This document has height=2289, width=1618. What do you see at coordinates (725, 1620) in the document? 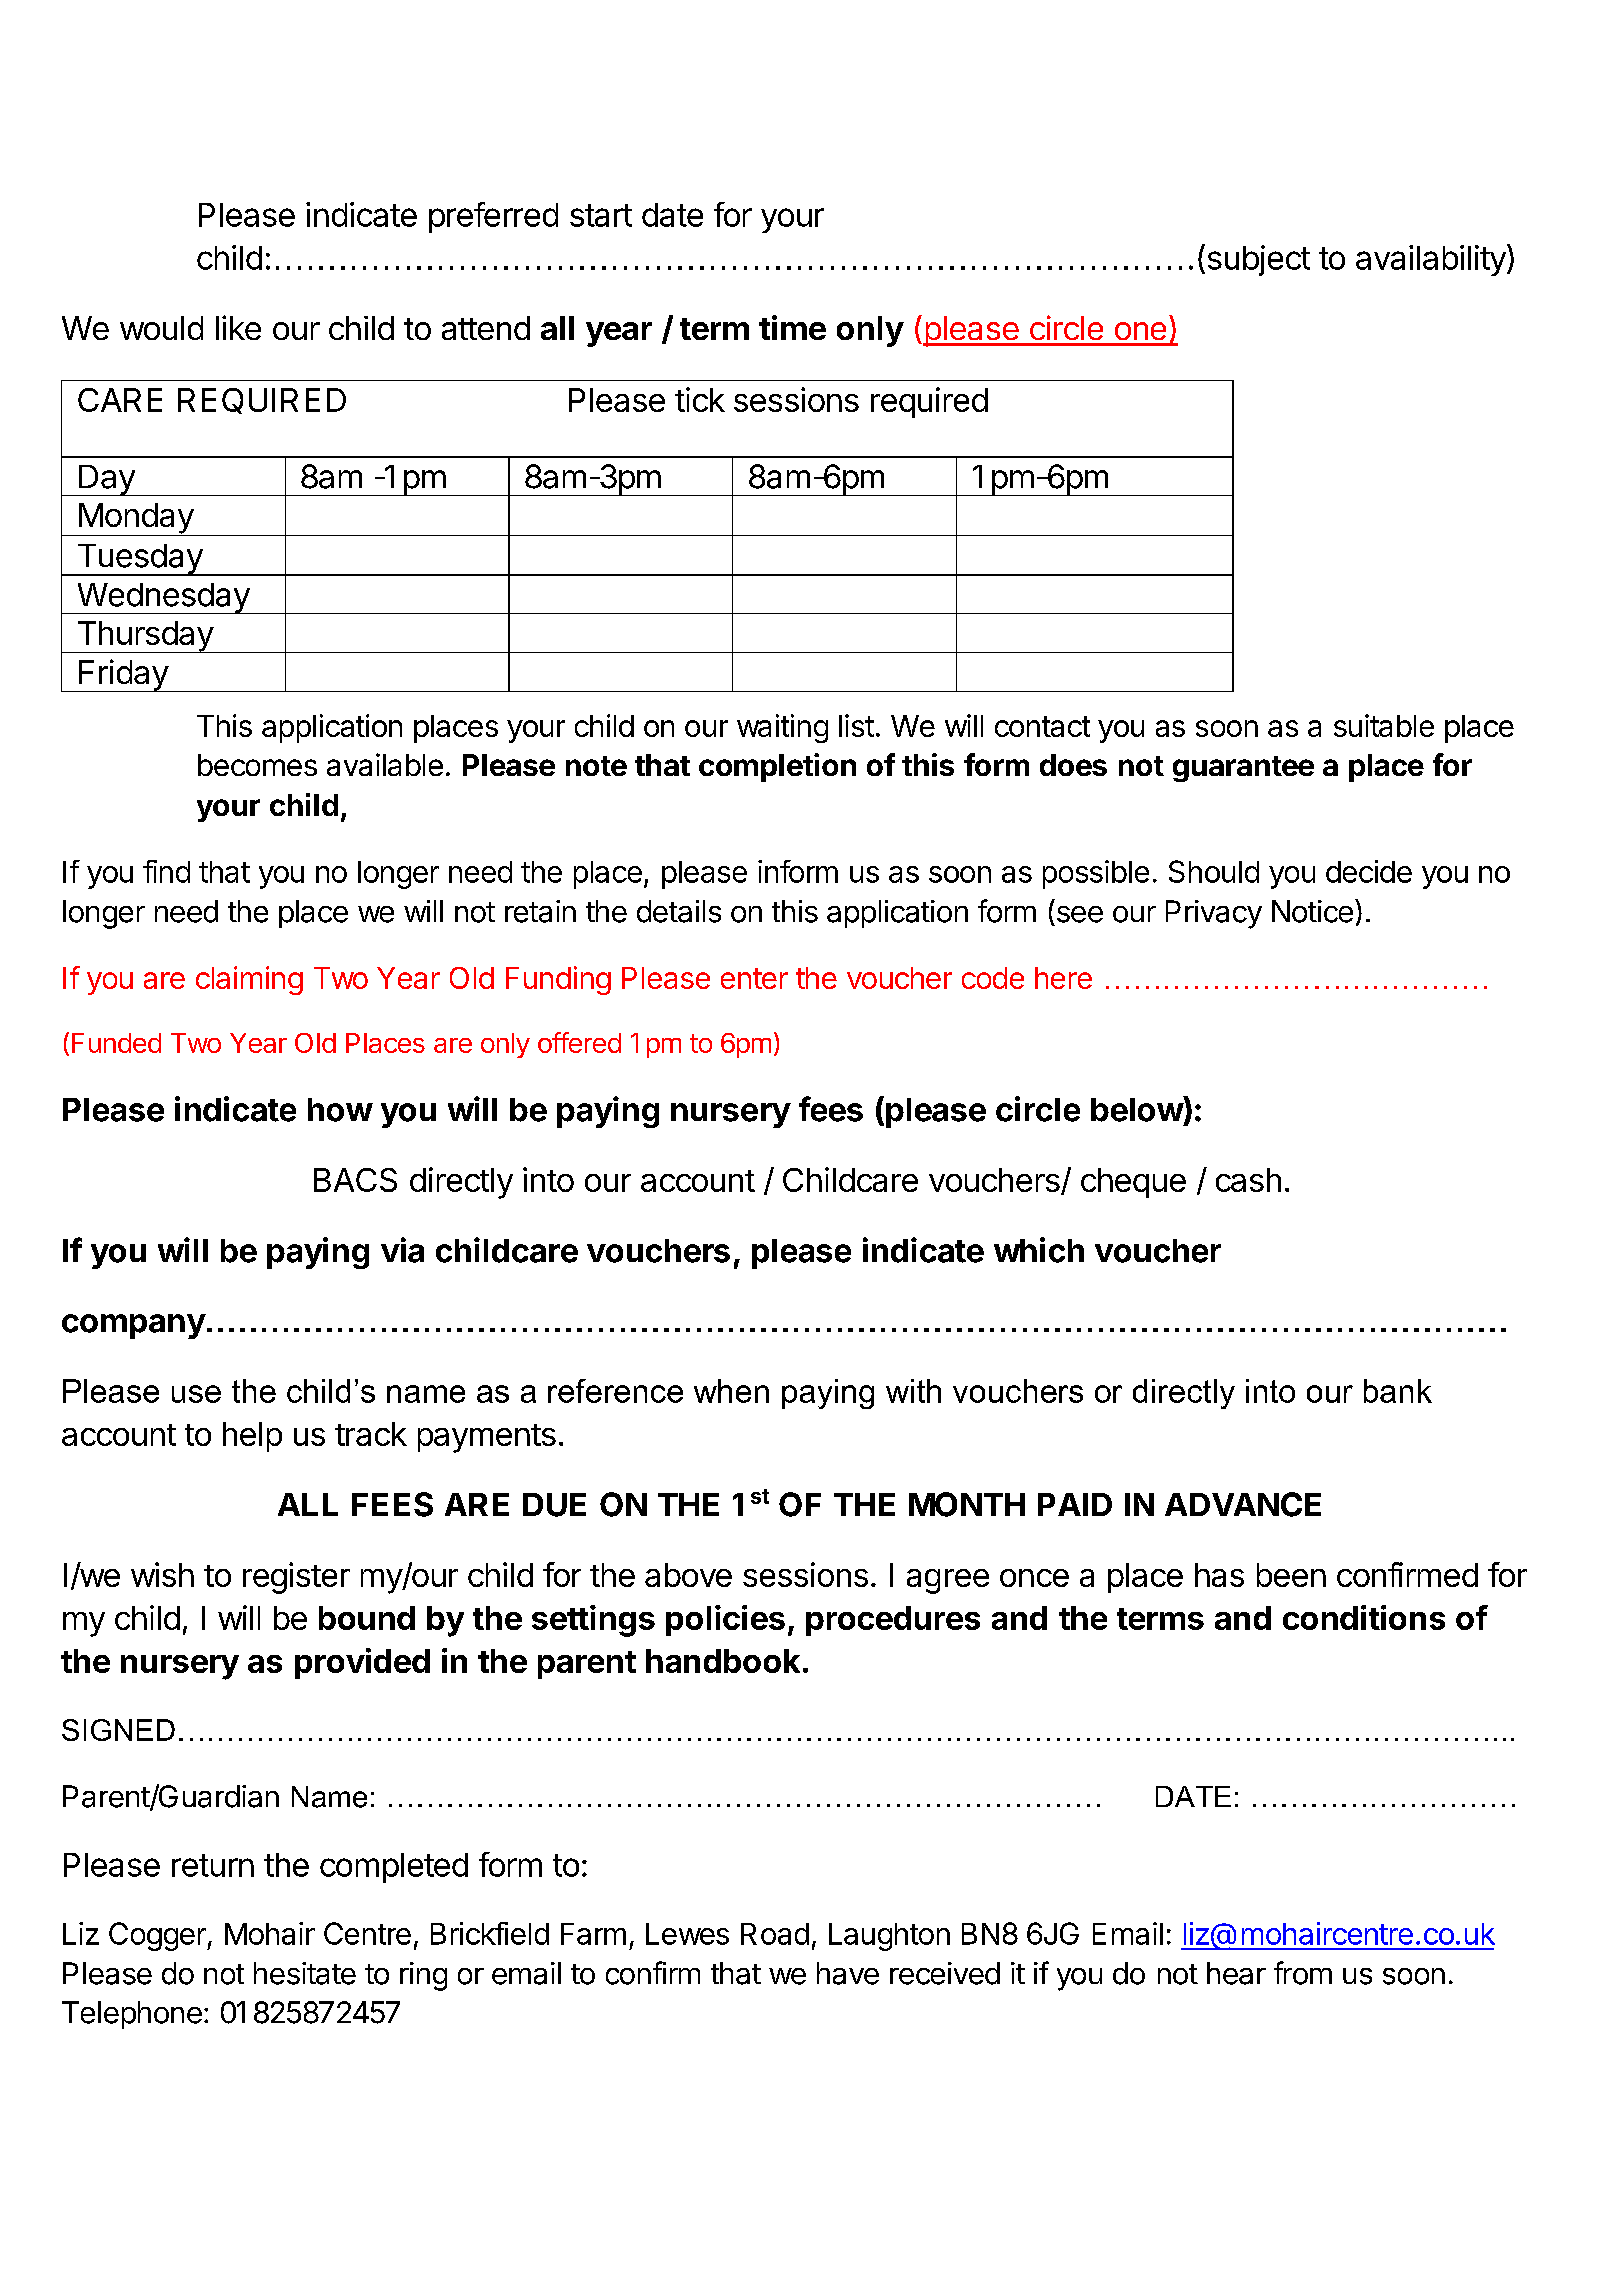
I see `policies` at bounding box center [725, 1620].
